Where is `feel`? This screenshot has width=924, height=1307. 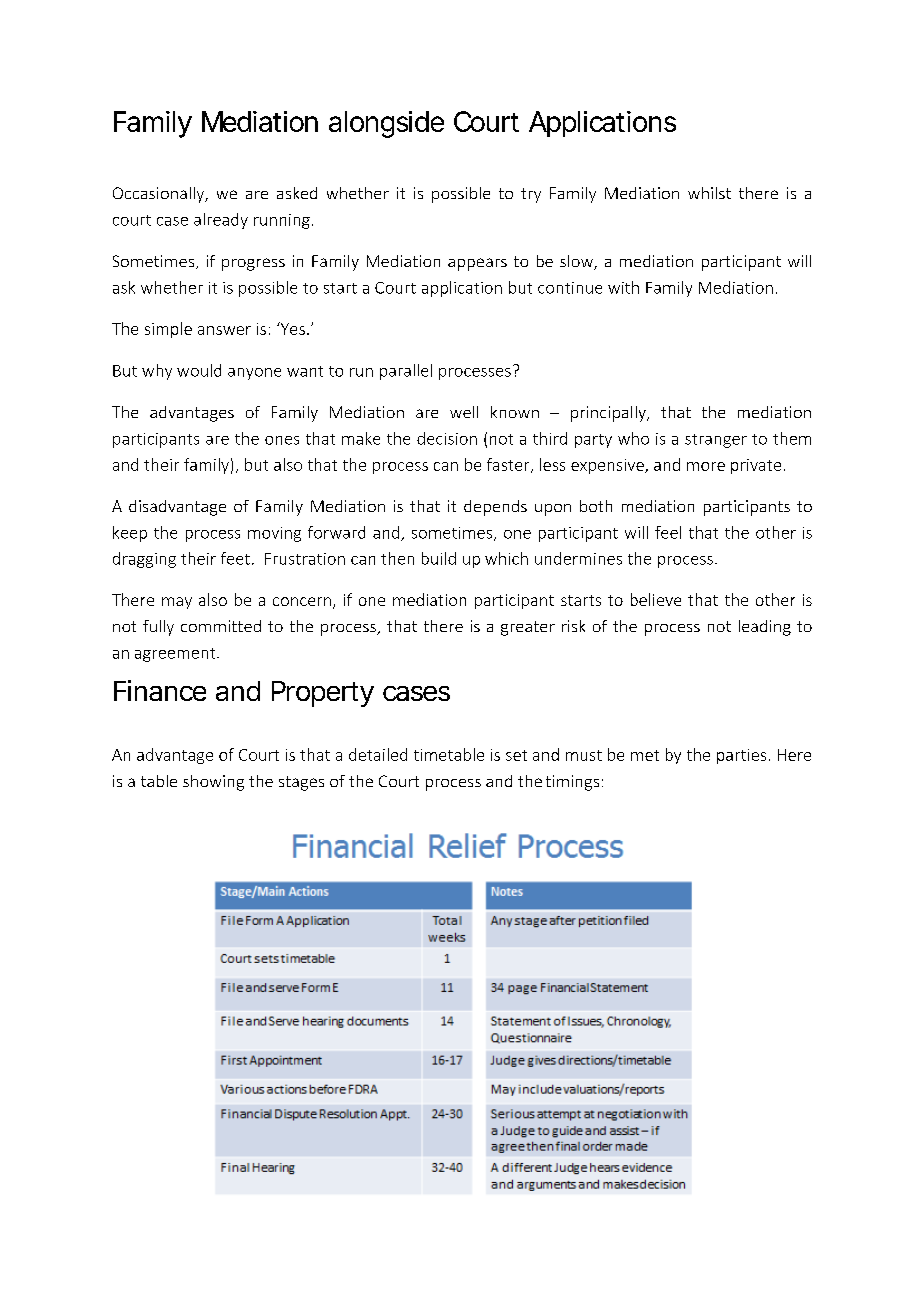 feel is located at coordinates (668, 532).
